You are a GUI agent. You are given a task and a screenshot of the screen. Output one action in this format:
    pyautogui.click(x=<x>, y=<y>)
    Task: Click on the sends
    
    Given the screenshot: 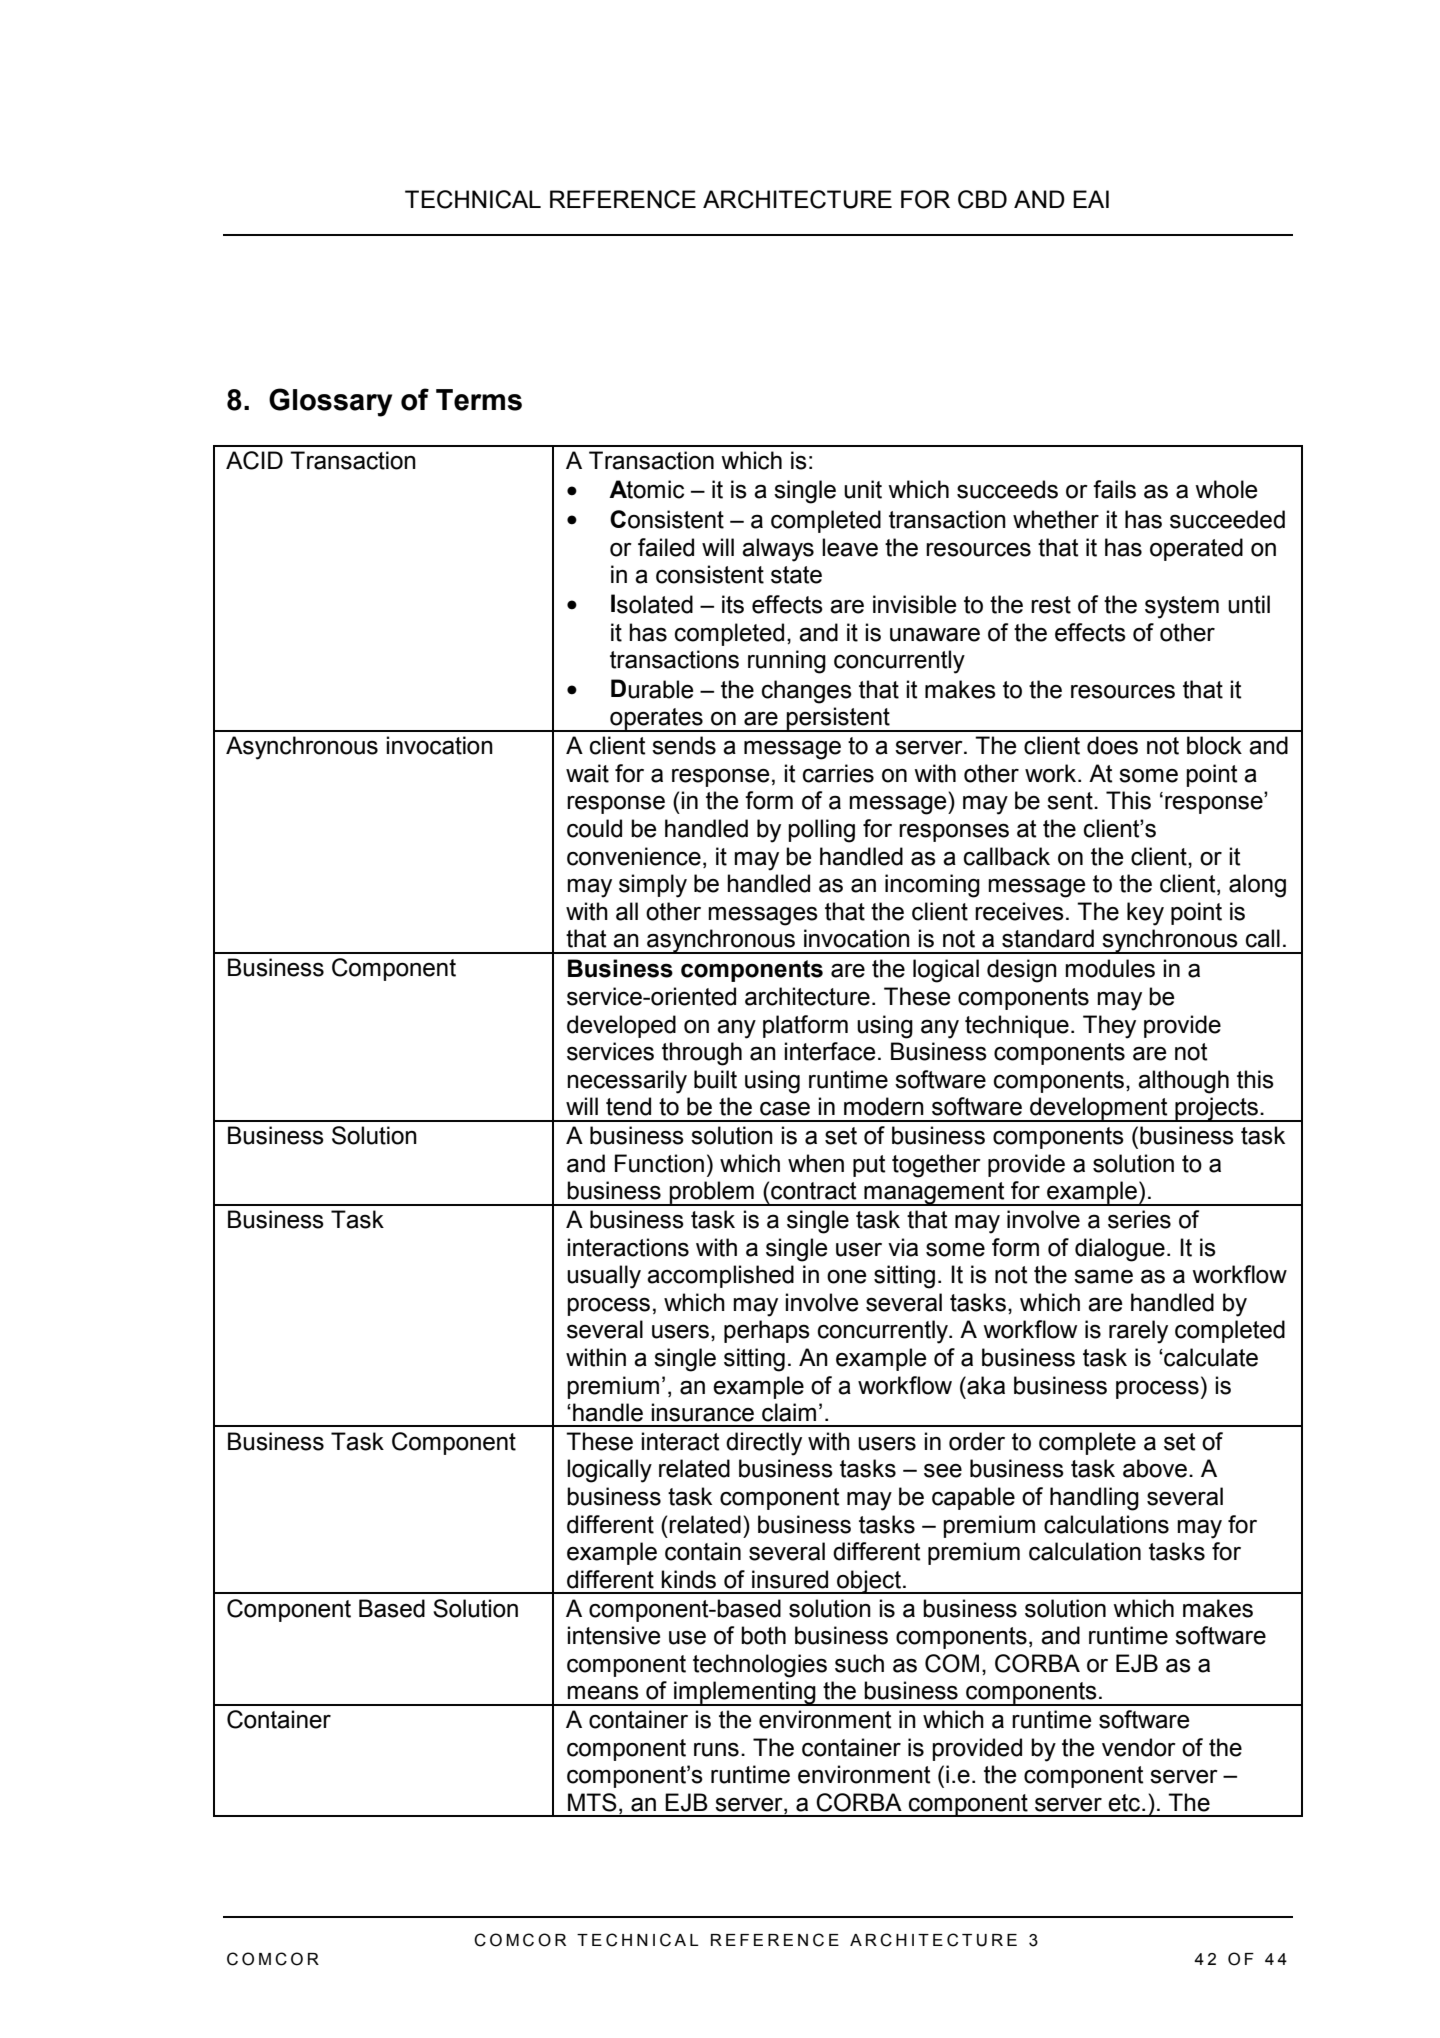 What is the action you would take?
    pyautogui.click(x=684, y=745)
